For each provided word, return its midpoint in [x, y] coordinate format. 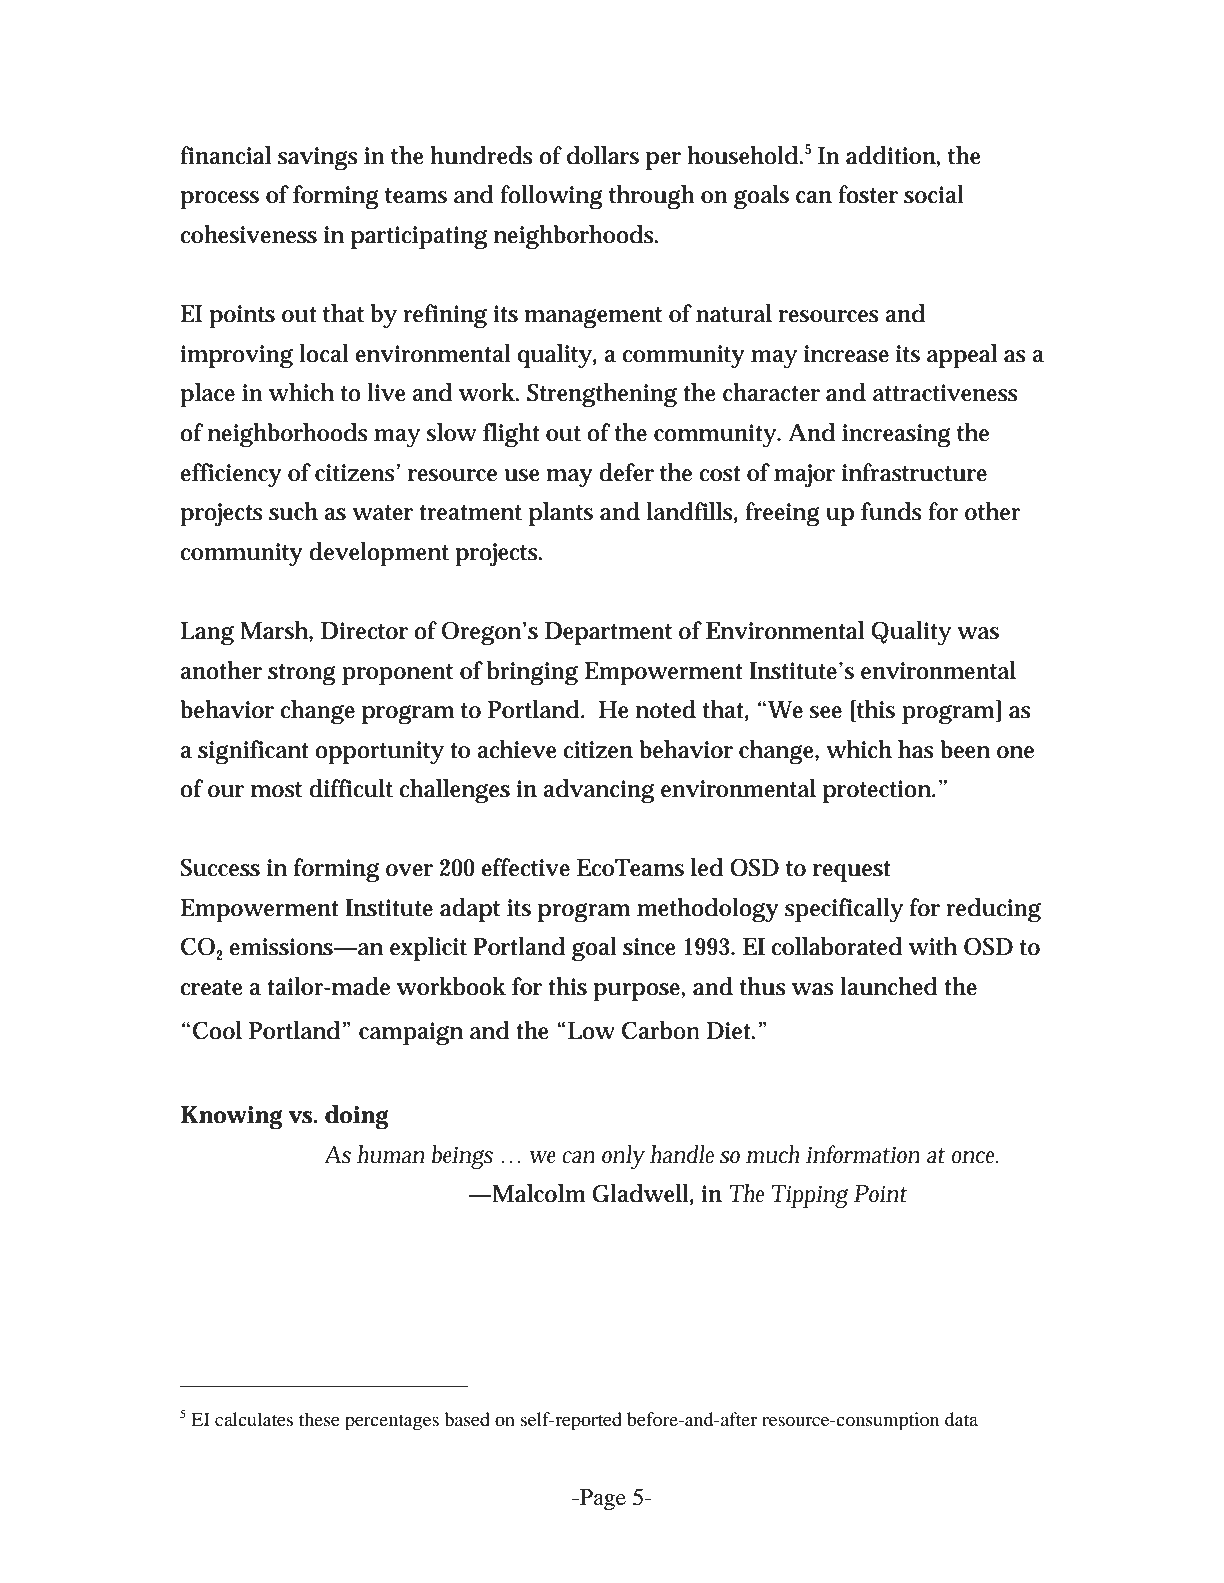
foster [868, 194]
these [319, 1419]
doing [357, 1117]
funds [891, 511]
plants [561, 514]
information [863, 1154]
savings [318, 158]
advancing [598, 791]
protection [879, 791]
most [276, 790]
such [293, 511]
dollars [603, 155]
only [623, 1157]
